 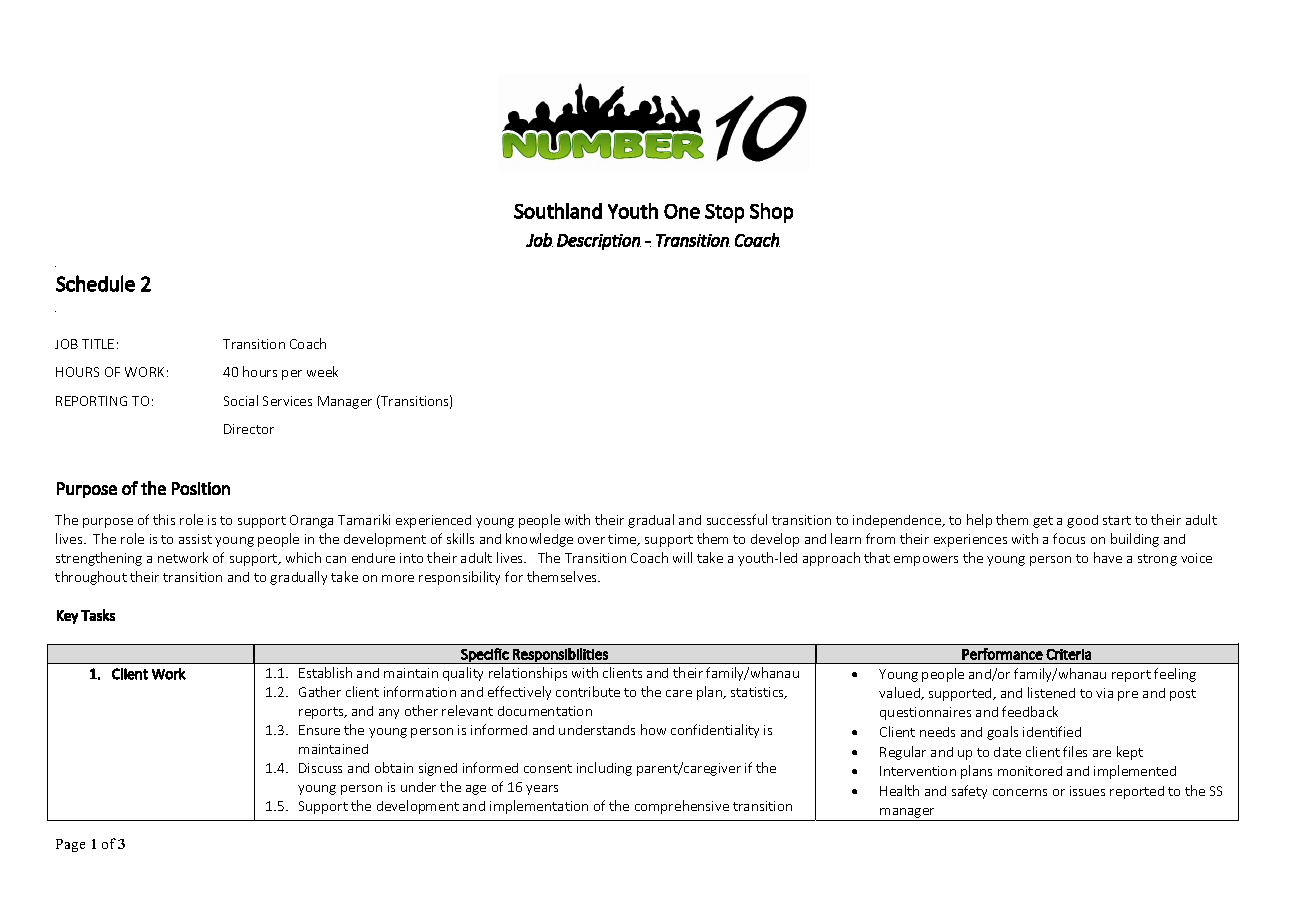 I want to click on time, so click(x=623, y=540).
